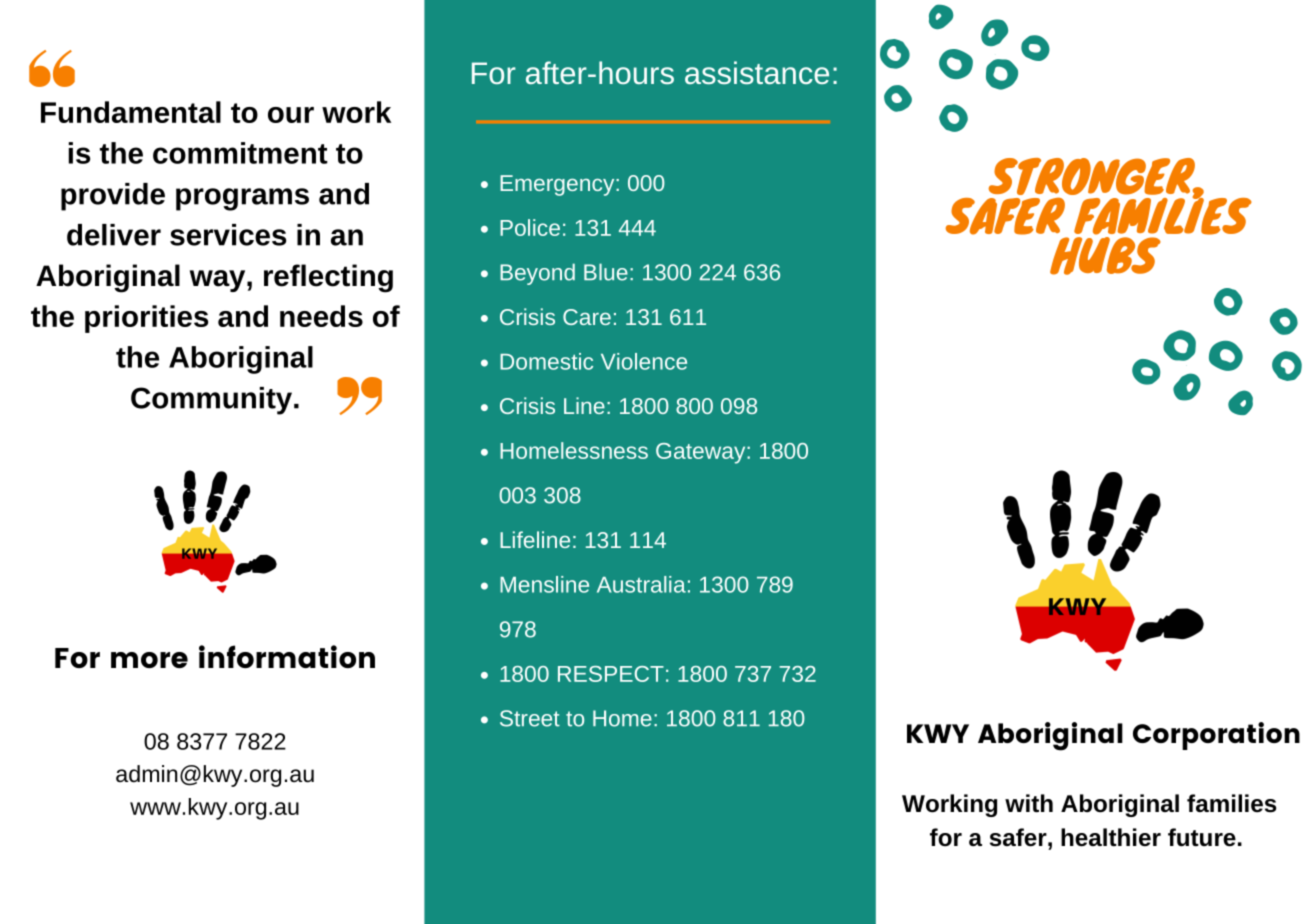  What do you see at coordinates (1111, 837) in the screenshot?
I see `healthier` at bounding box center [1111, 837].
